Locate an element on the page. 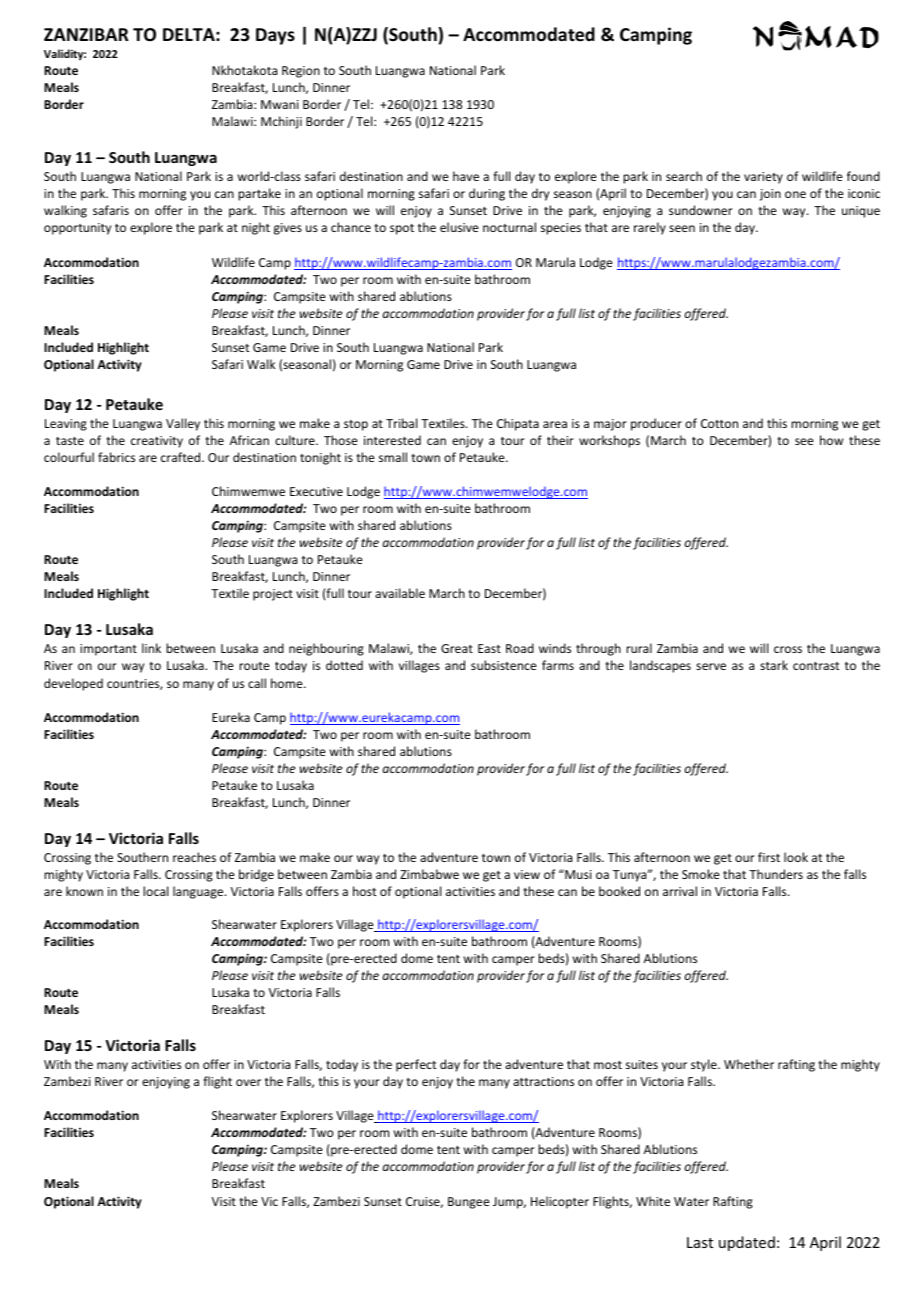  Great is located at coordinates (457, 648).
